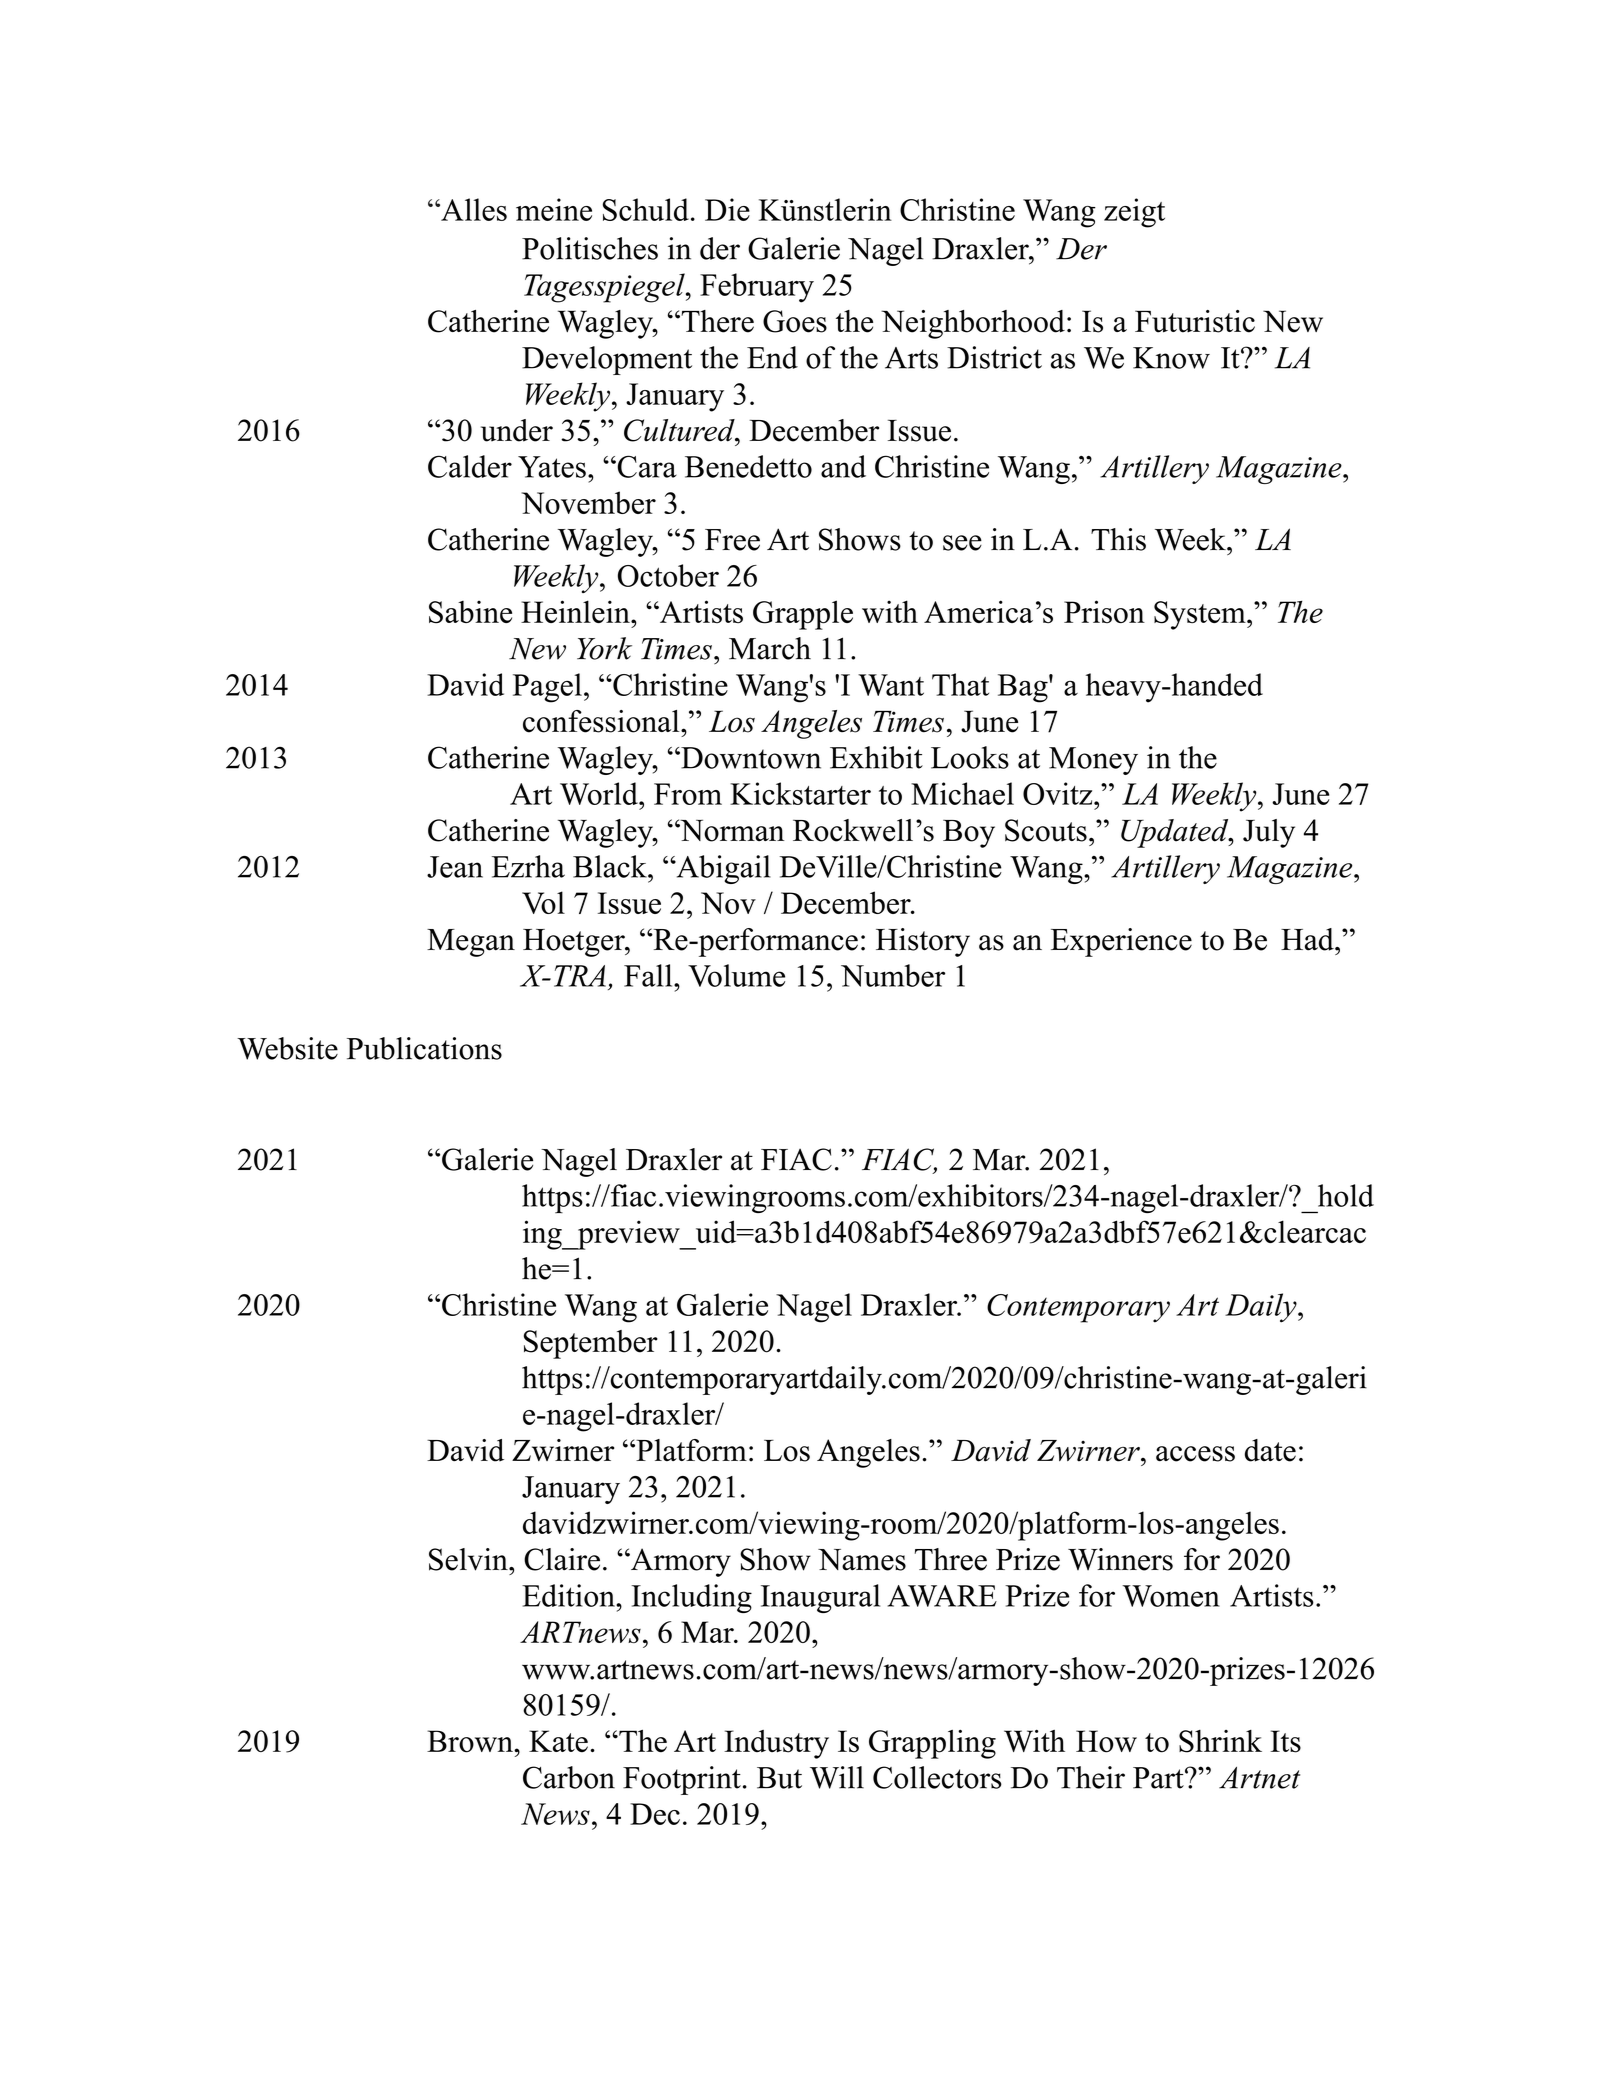 The width and height of the screenshot is (1613, 2087). What do you see at coordinates (1220, 1741) in the screenshot?
I see `Shrink` at bounding box center [1220, 1741].
